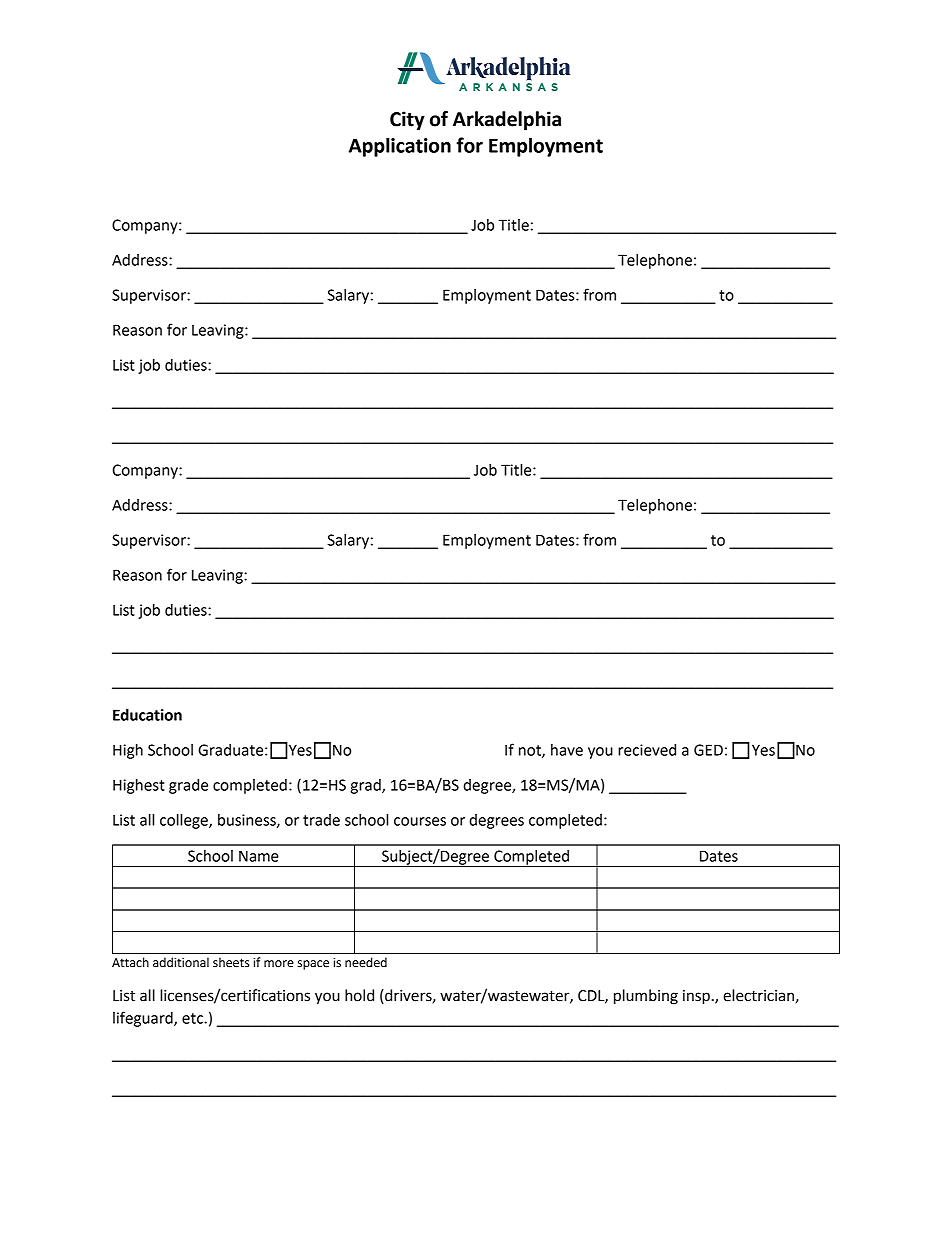  Describe the element at coordinates (407, 120) in the screenshot. I see `City` at that location.
